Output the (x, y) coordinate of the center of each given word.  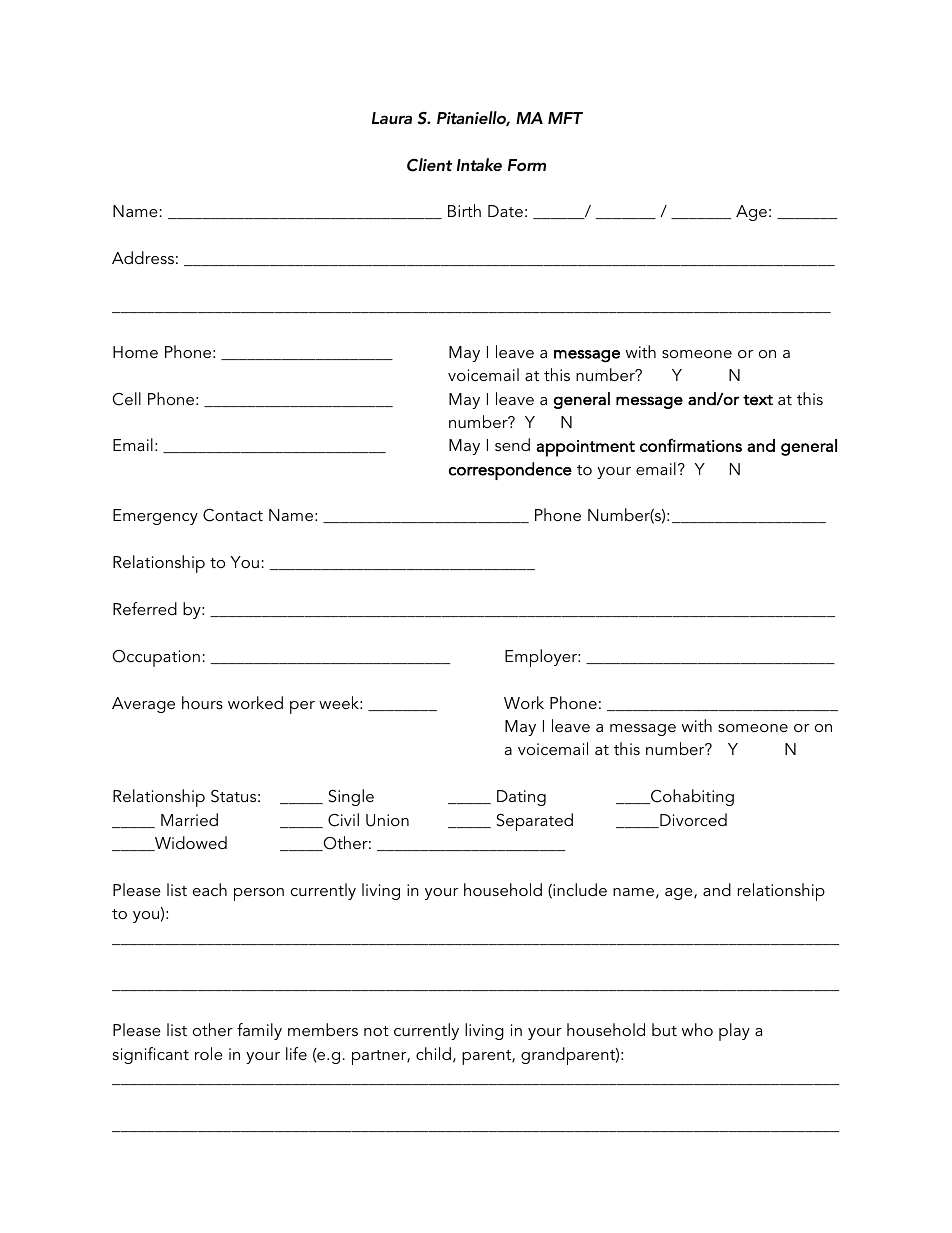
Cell (127, 399)
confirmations (691, 445)
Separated (535, 822)
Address (143, 257)
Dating (521, 798)
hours (202, 702)
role (209, 1053)
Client (429, 165)
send (512, 444)
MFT (565, 118)
